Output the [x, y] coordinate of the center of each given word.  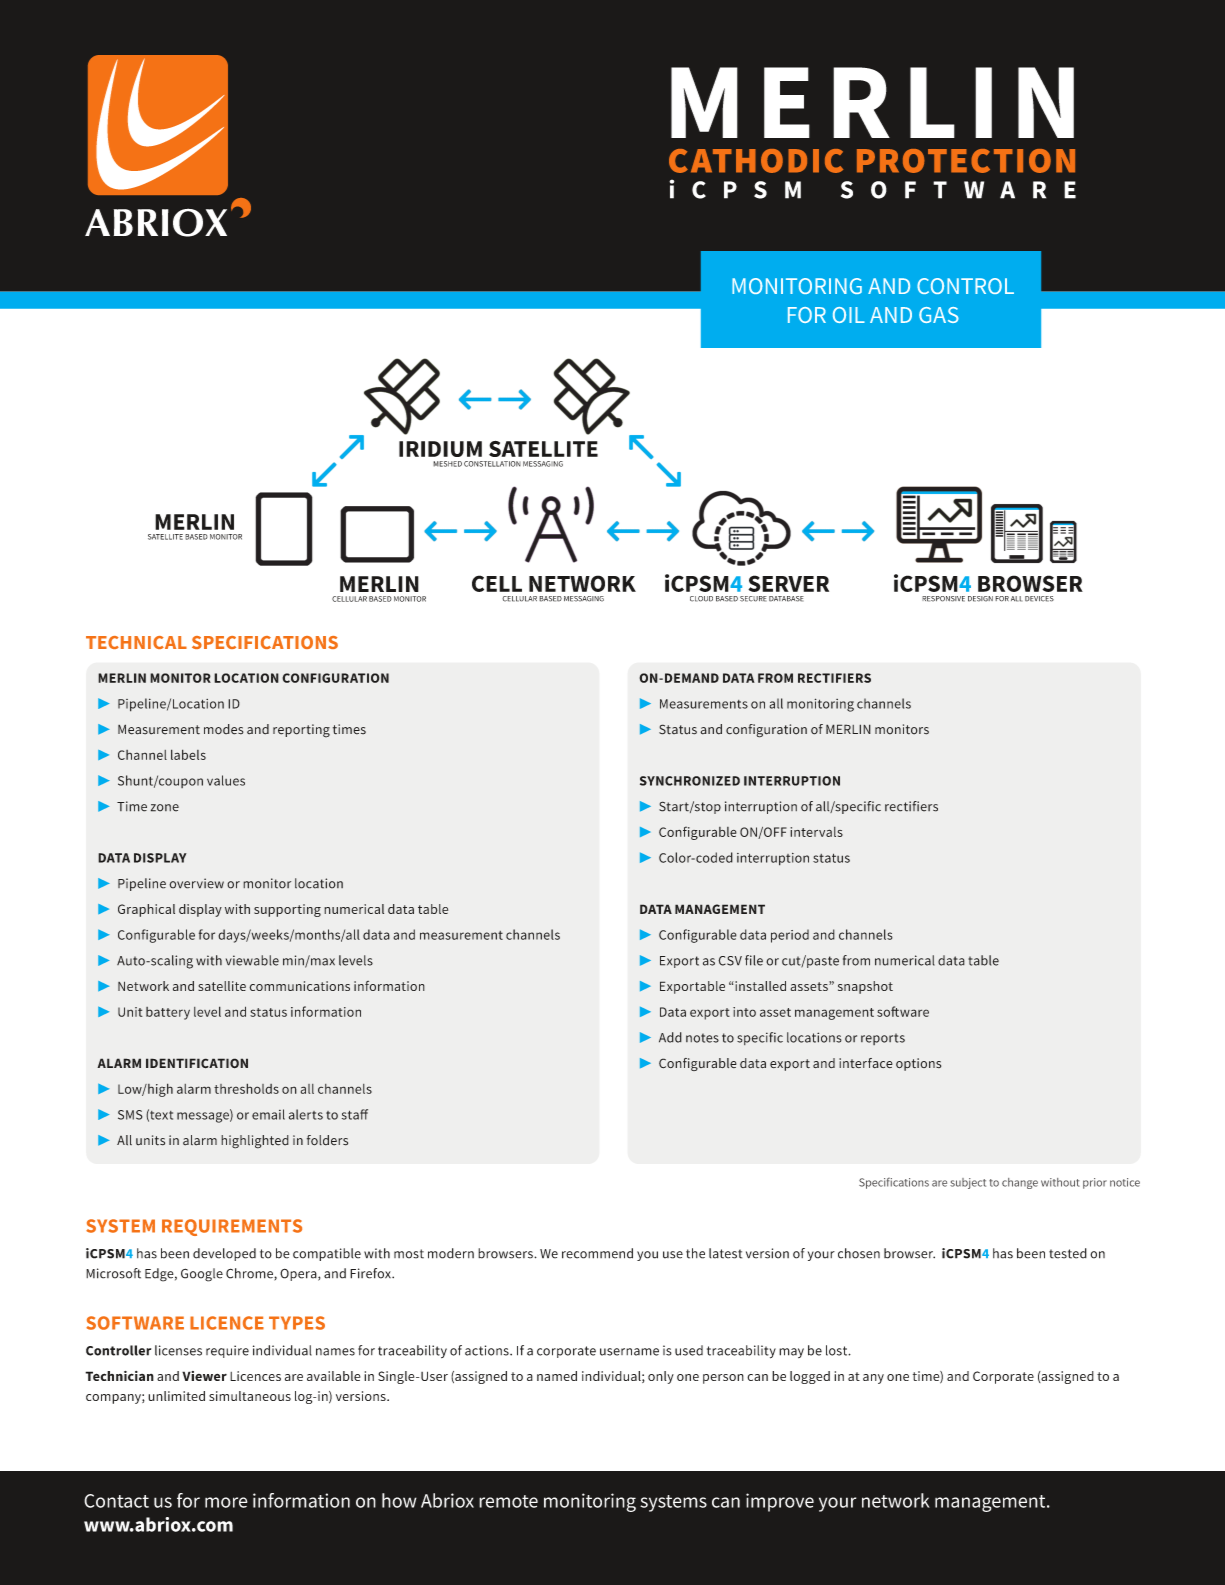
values [226, 780]
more [226, 1502]
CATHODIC [756, 161]
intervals [816, 832]
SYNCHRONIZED [690, 781]
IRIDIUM [440, 449]
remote [508, 1501]
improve [780, 1502]
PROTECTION [966, 161]
